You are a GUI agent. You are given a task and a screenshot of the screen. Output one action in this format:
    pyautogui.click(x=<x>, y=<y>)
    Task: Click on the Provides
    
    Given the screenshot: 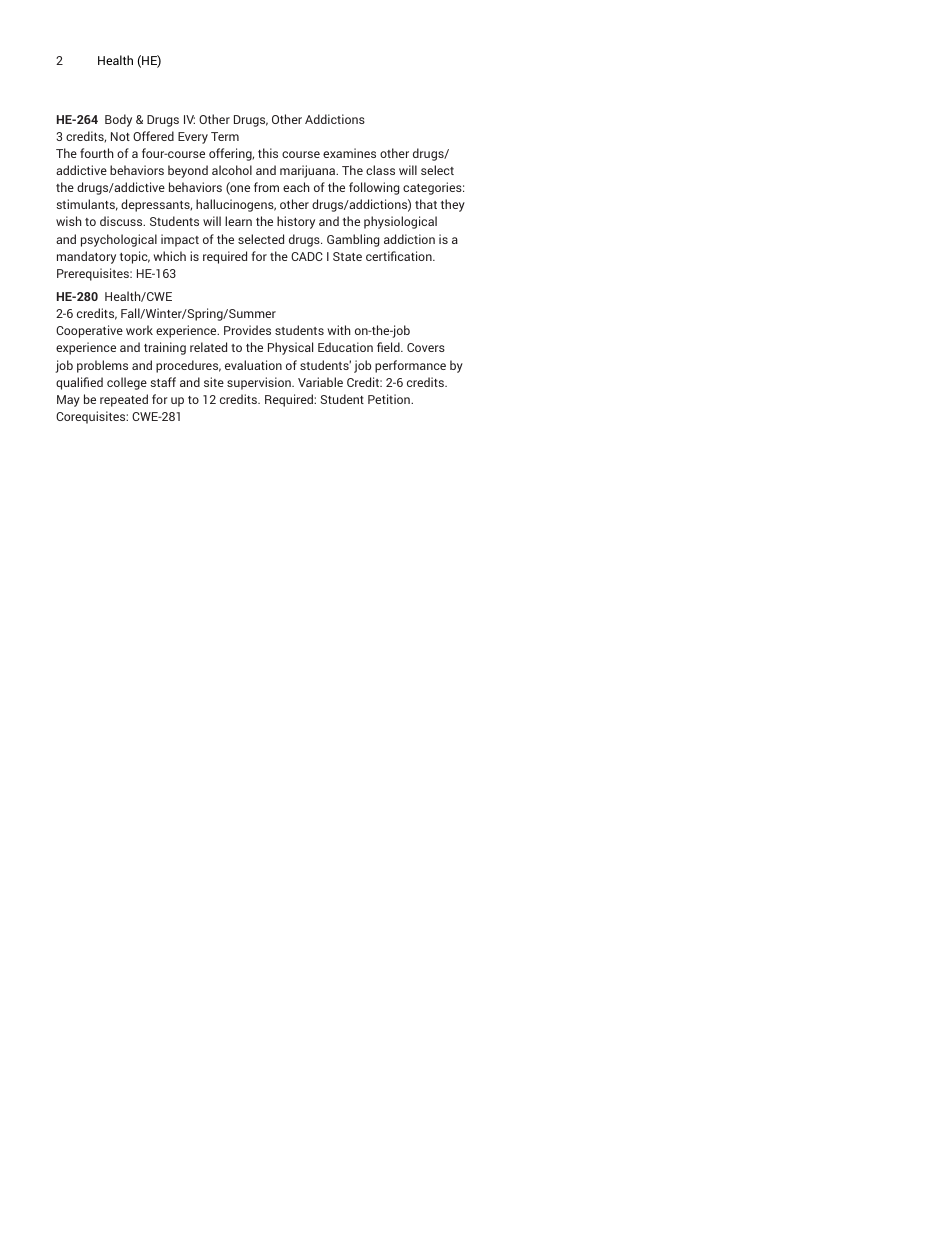 What is the action you would take?
    pyautogui.click(x=247, y=330)
